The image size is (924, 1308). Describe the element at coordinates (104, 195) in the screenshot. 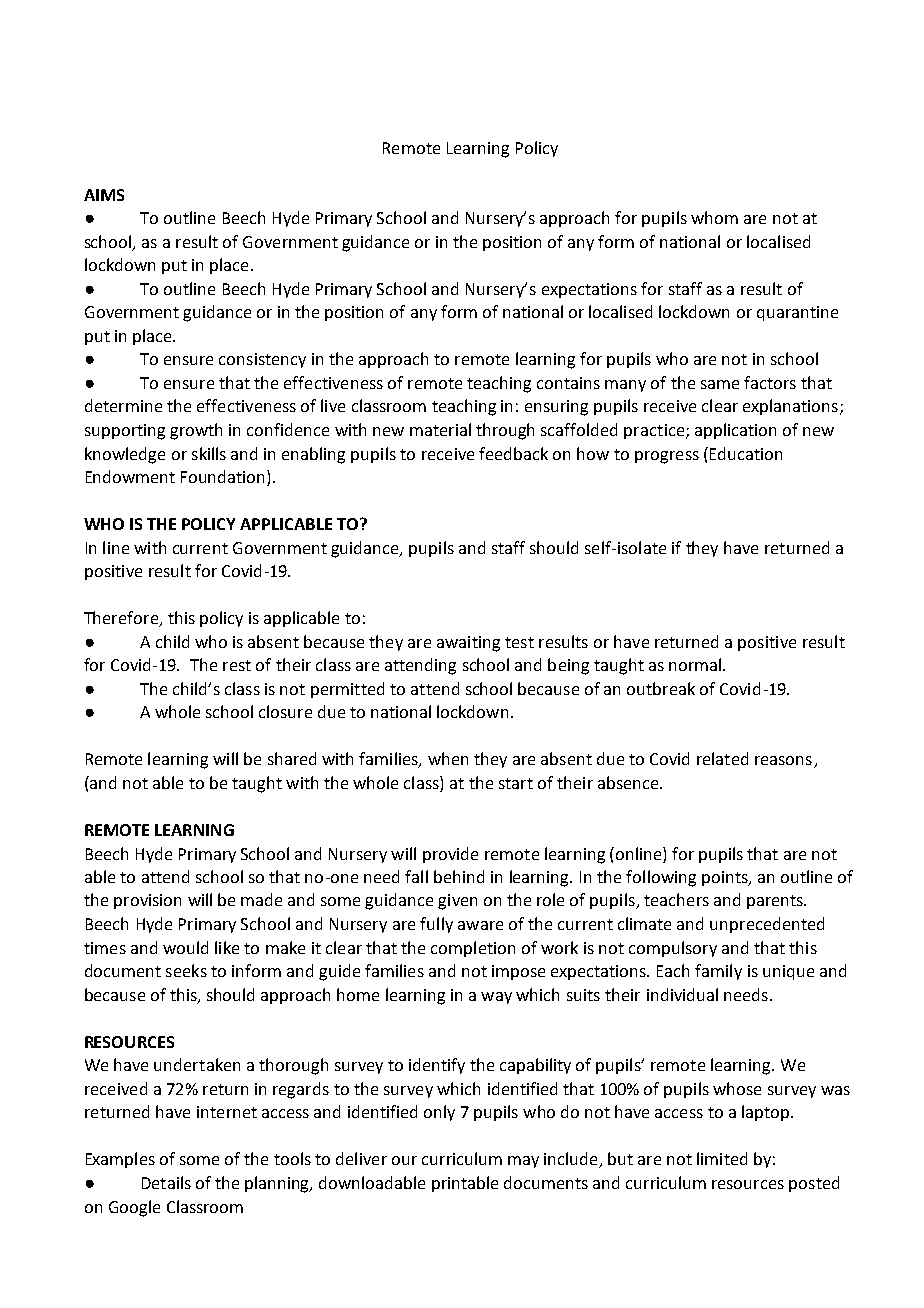

I see `AIMS` at that location.
